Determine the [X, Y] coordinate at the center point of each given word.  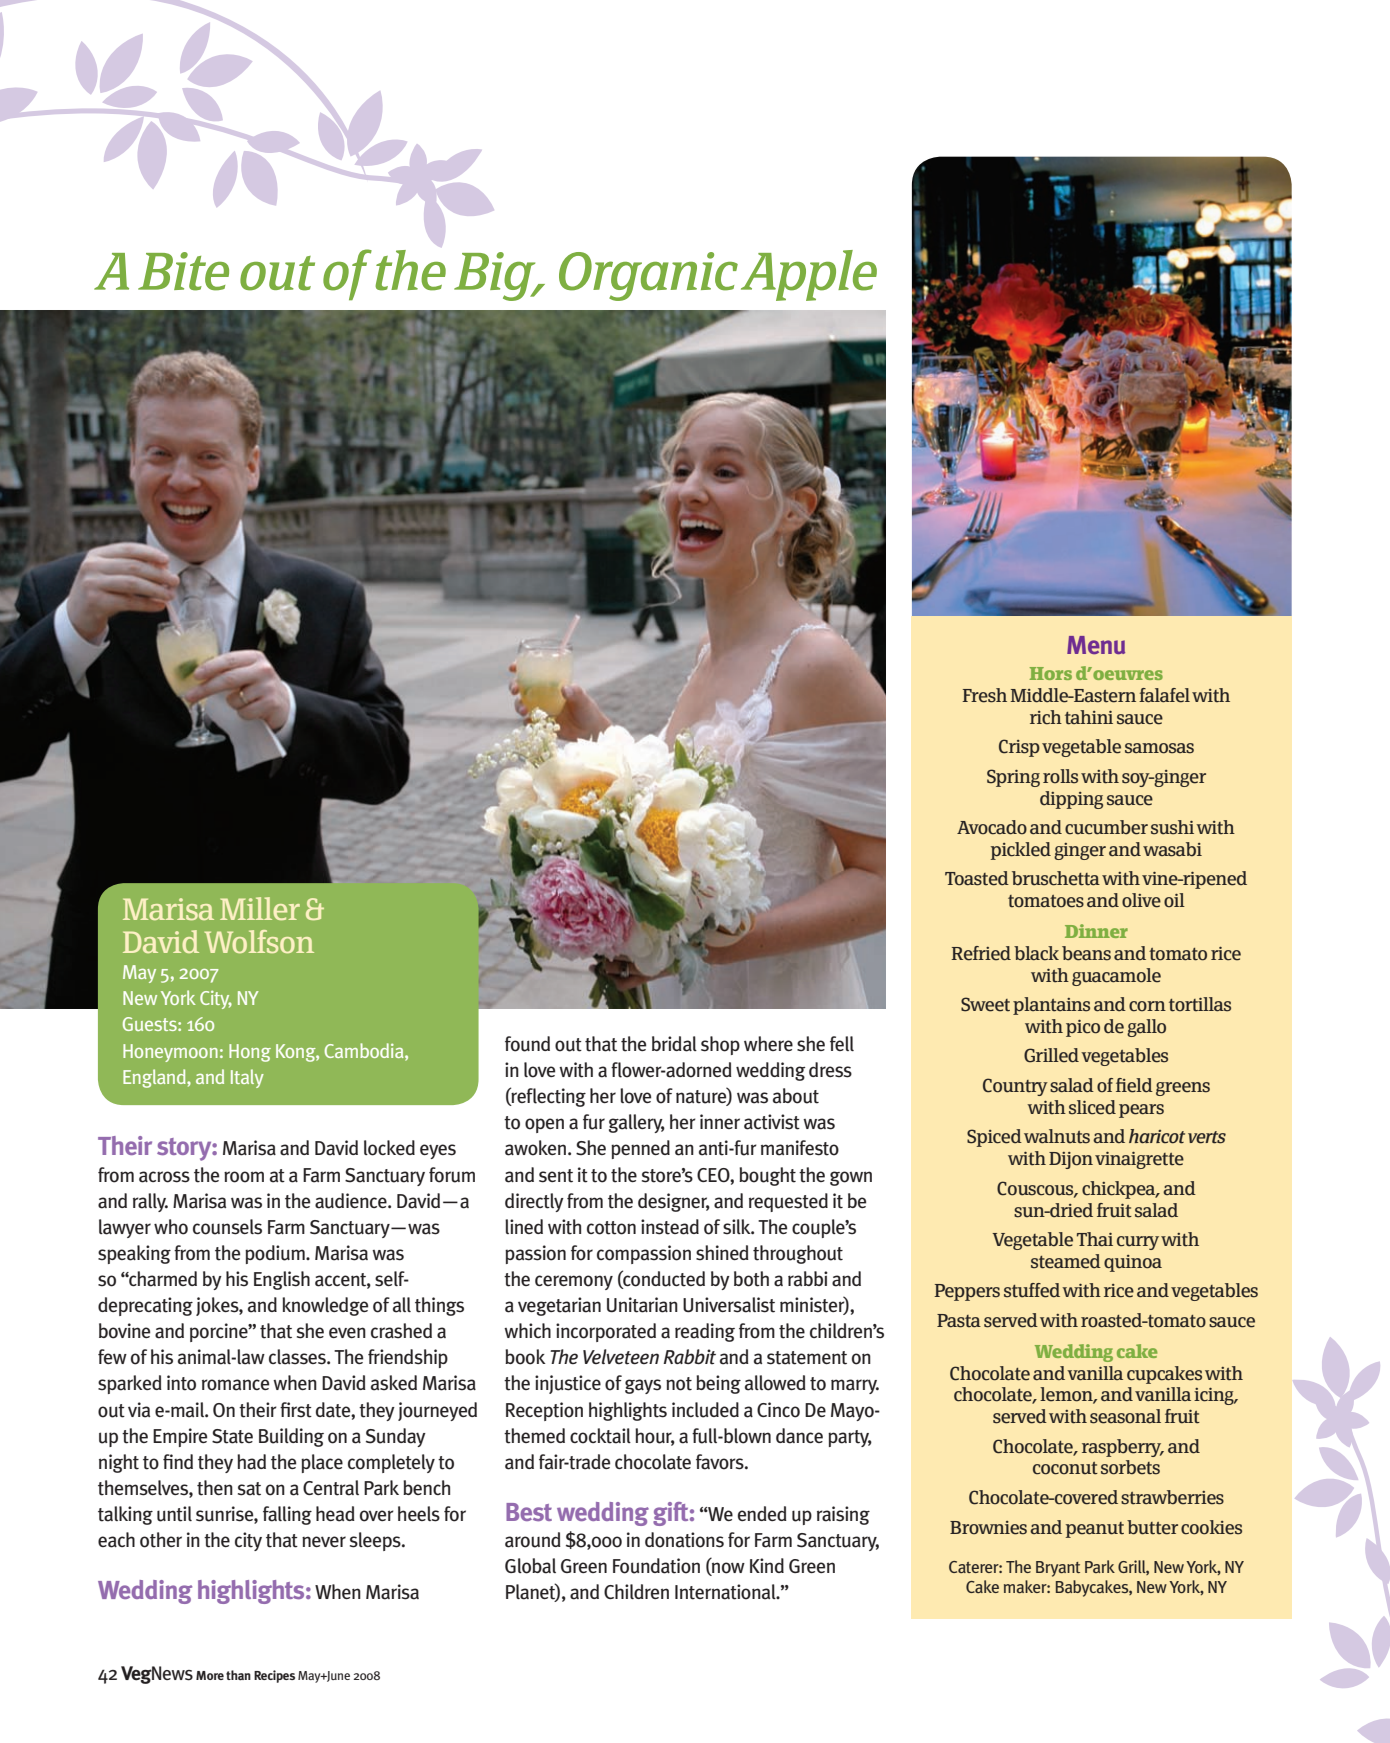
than [238, 1675]
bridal [674, 1044]
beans [1086, 953]
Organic [648, 276]
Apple [809, 275]
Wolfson [259, 941]
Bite [183, 271]
